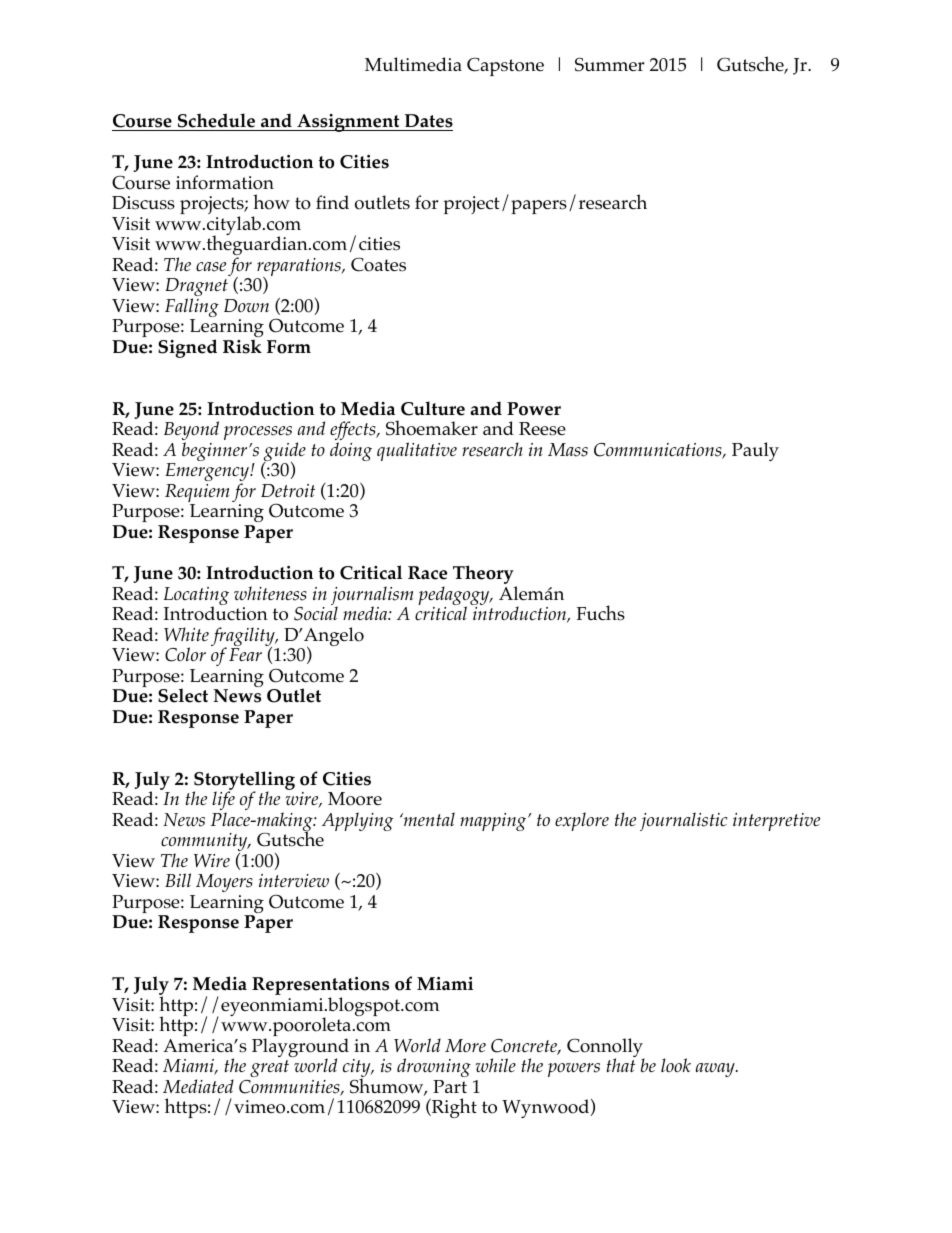 The height and width of the image is (1233, 952). I want to click on Schedule, so click(216, 120).
